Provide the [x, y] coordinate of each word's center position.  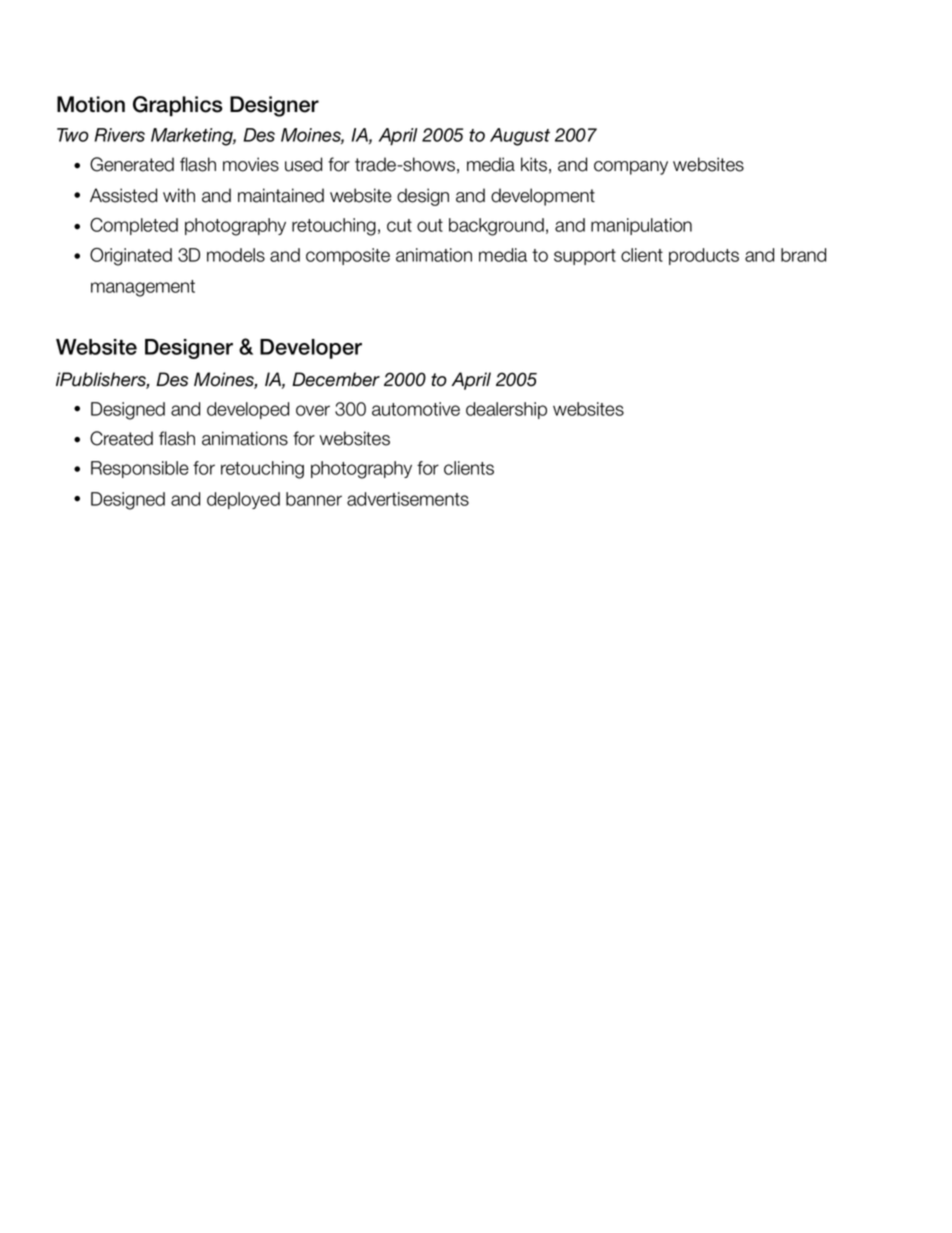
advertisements [408, 499]
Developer [311, 349]
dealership [506, 410]
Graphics [178, 106]
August [520, 137]
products [704, 256]
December [336, 379]
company [631, 168]
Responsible [140, 469]
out [430, 225]
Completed [134, 226]
